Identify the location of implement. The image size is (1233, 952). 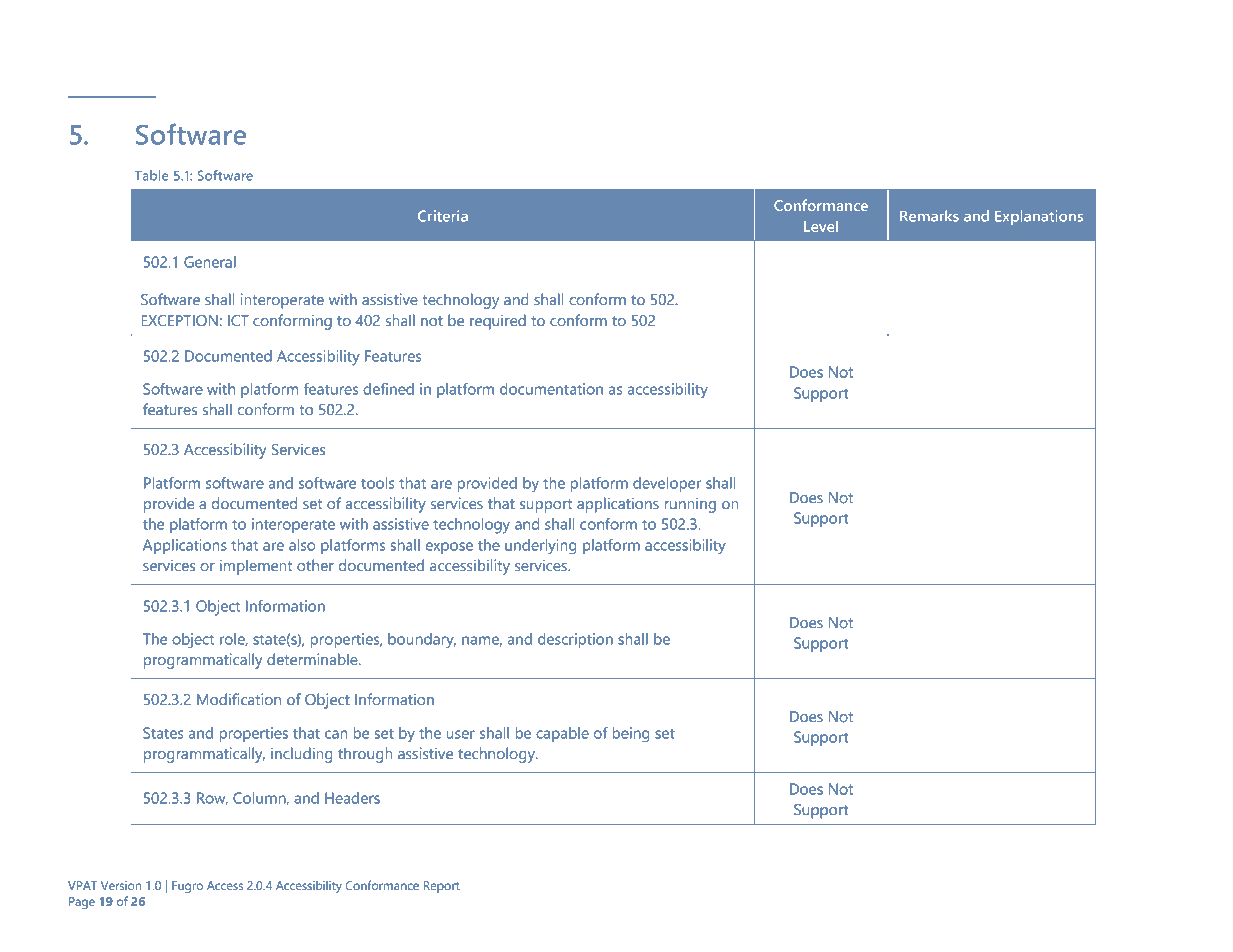
(256, 567).
